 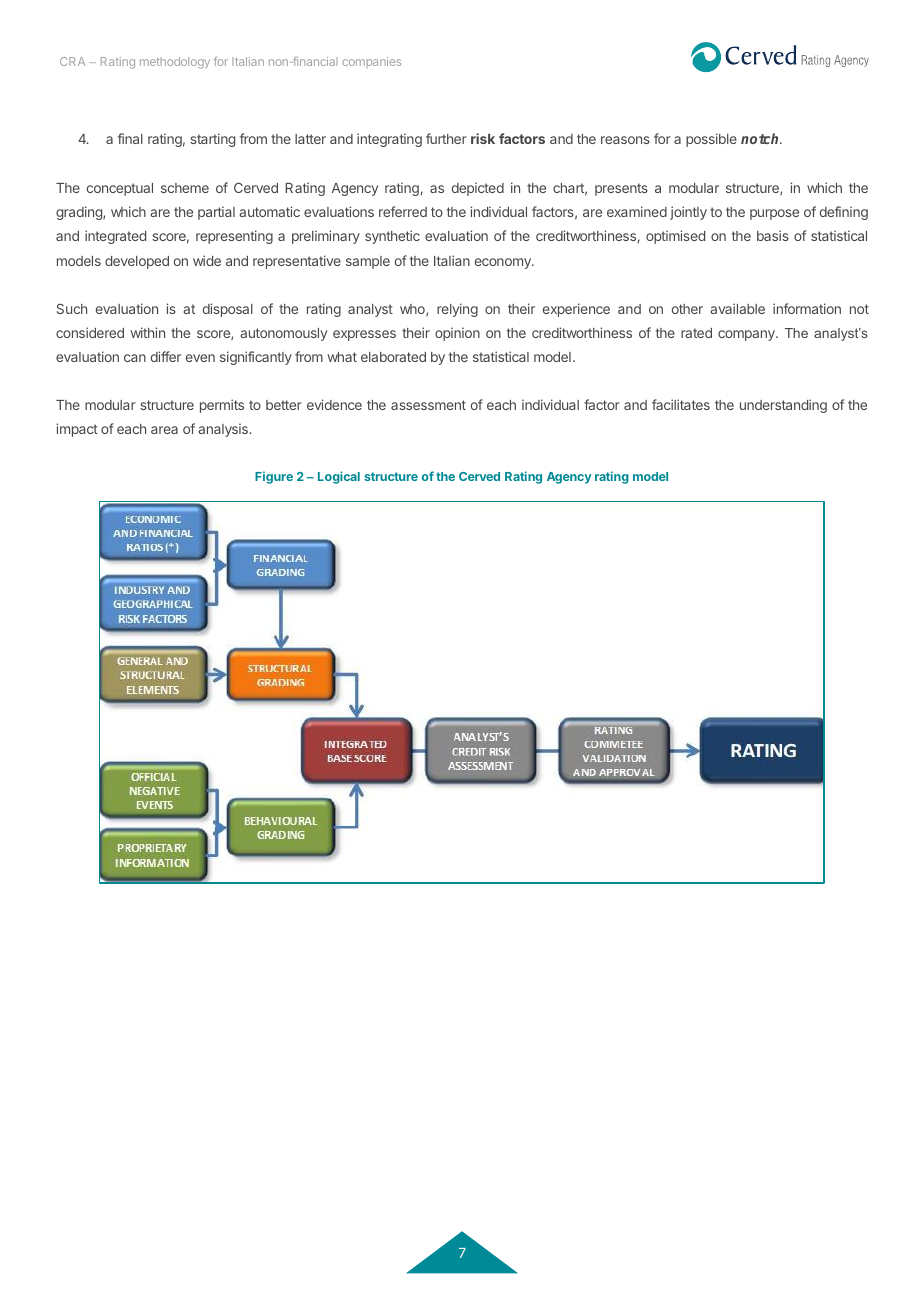 I want to click on depicted, so click(x=478, y=189).
